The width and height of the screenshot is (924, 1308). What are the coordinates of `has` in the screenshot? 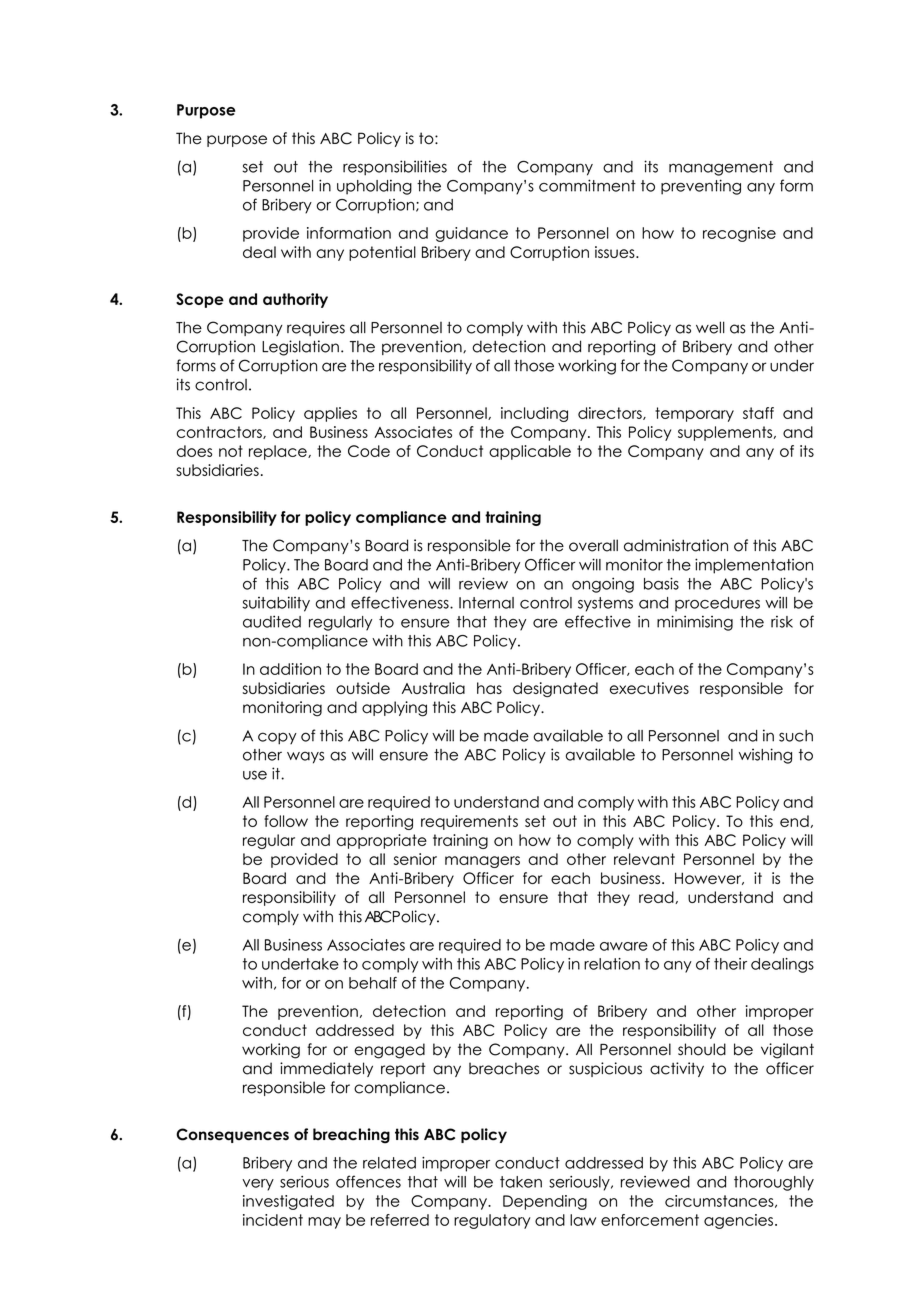 It's located at (489, 688).
